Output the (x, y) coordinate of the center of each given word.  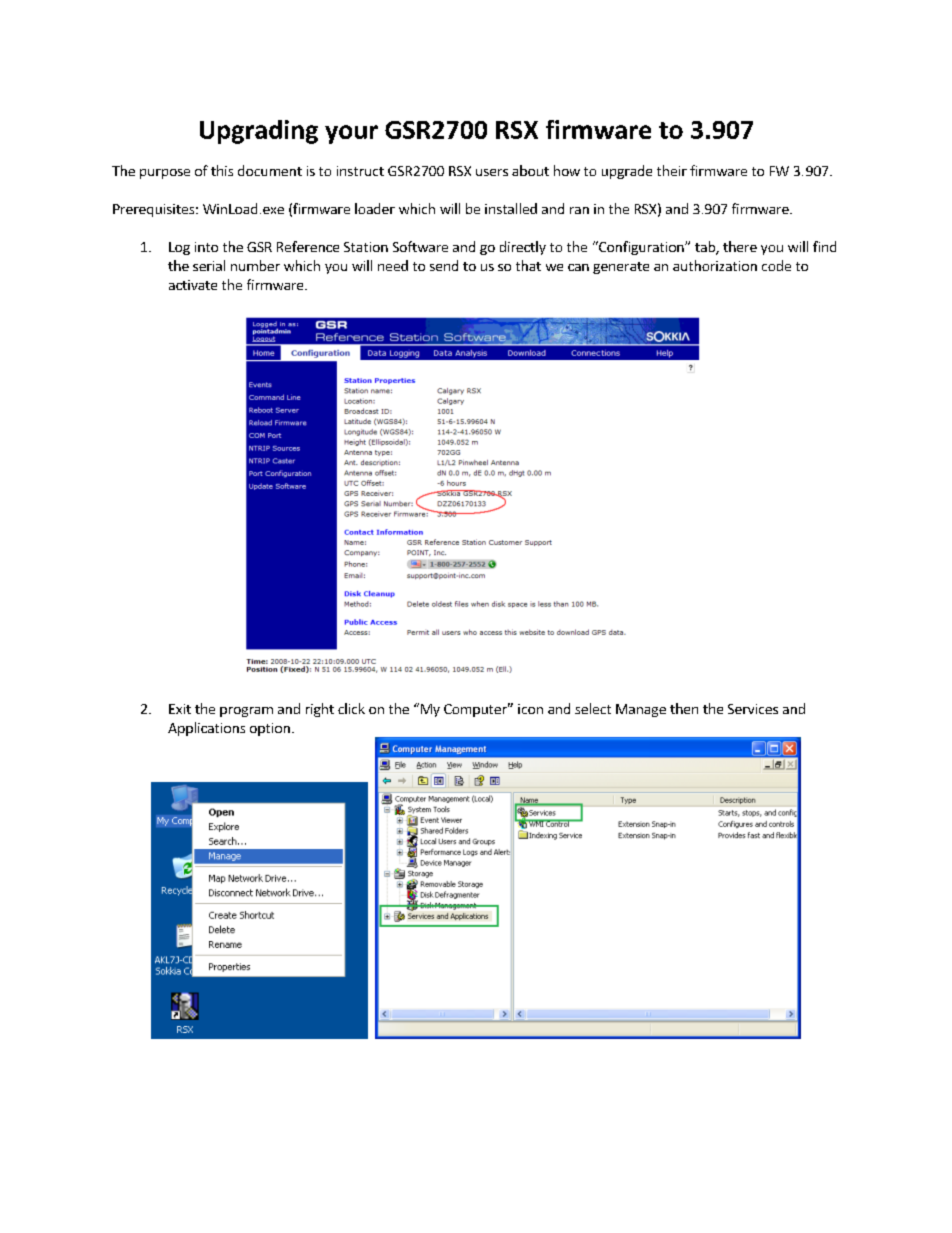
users (492, 172)
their (672, 170)
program (246, 712)
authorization (715, 265)
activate (193, 285)
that (528, 265)
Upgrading (259, 132)
